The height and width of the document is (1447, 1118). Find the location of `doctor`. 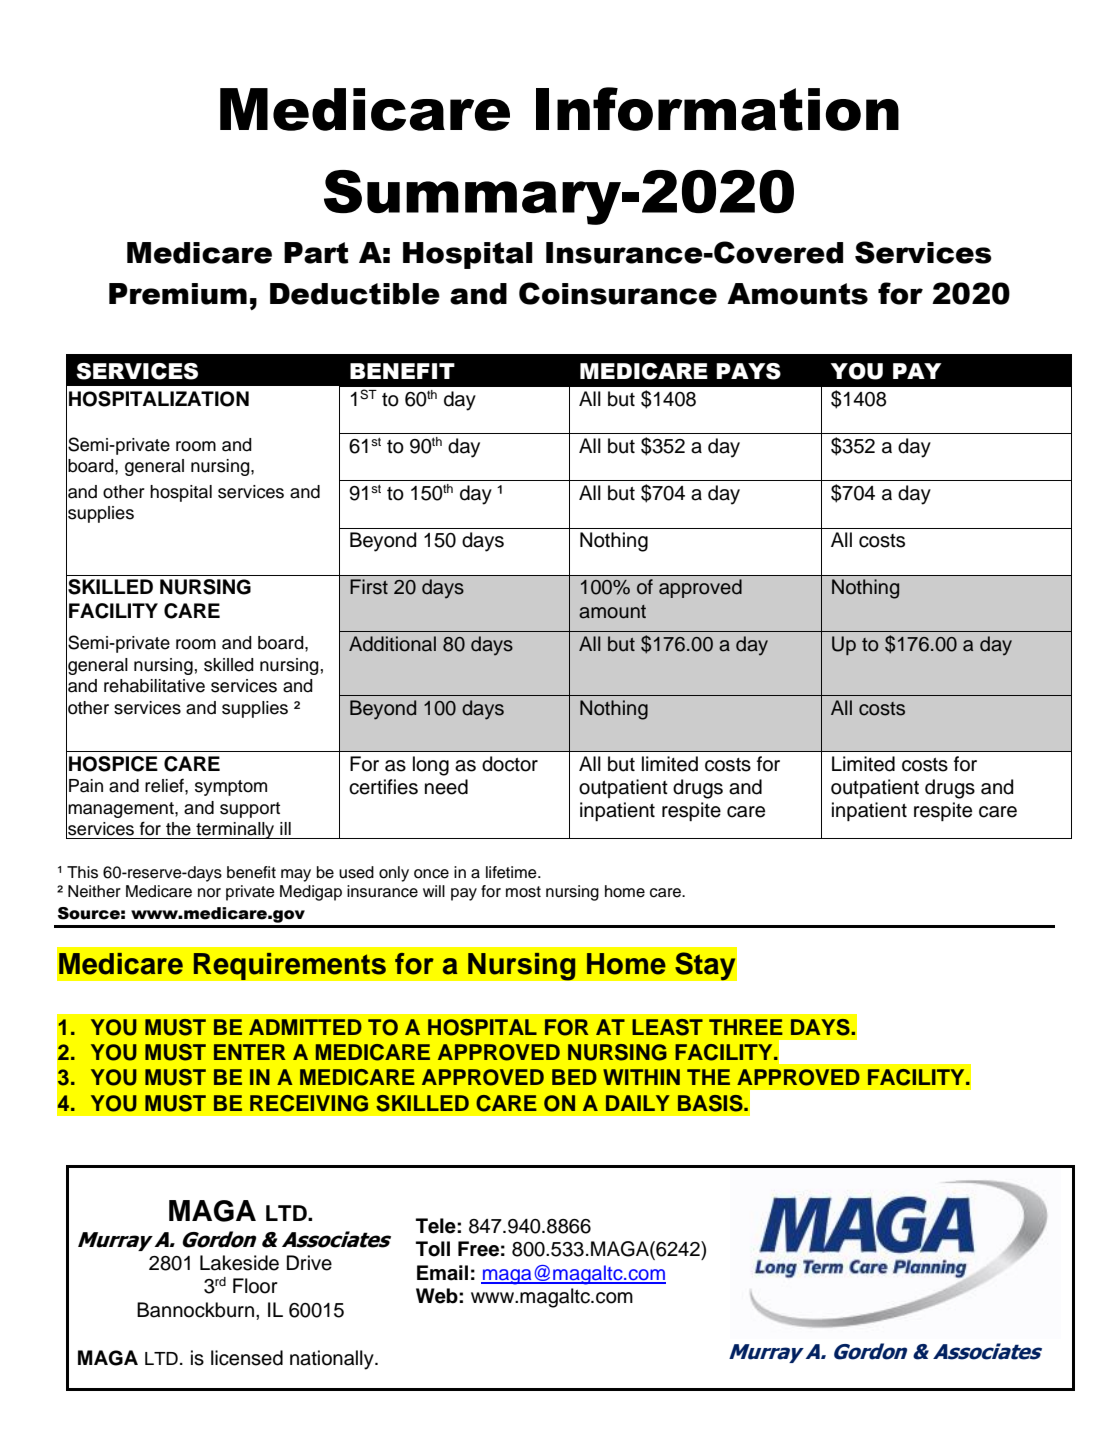

doctor is located at coordinates (510, 764).
